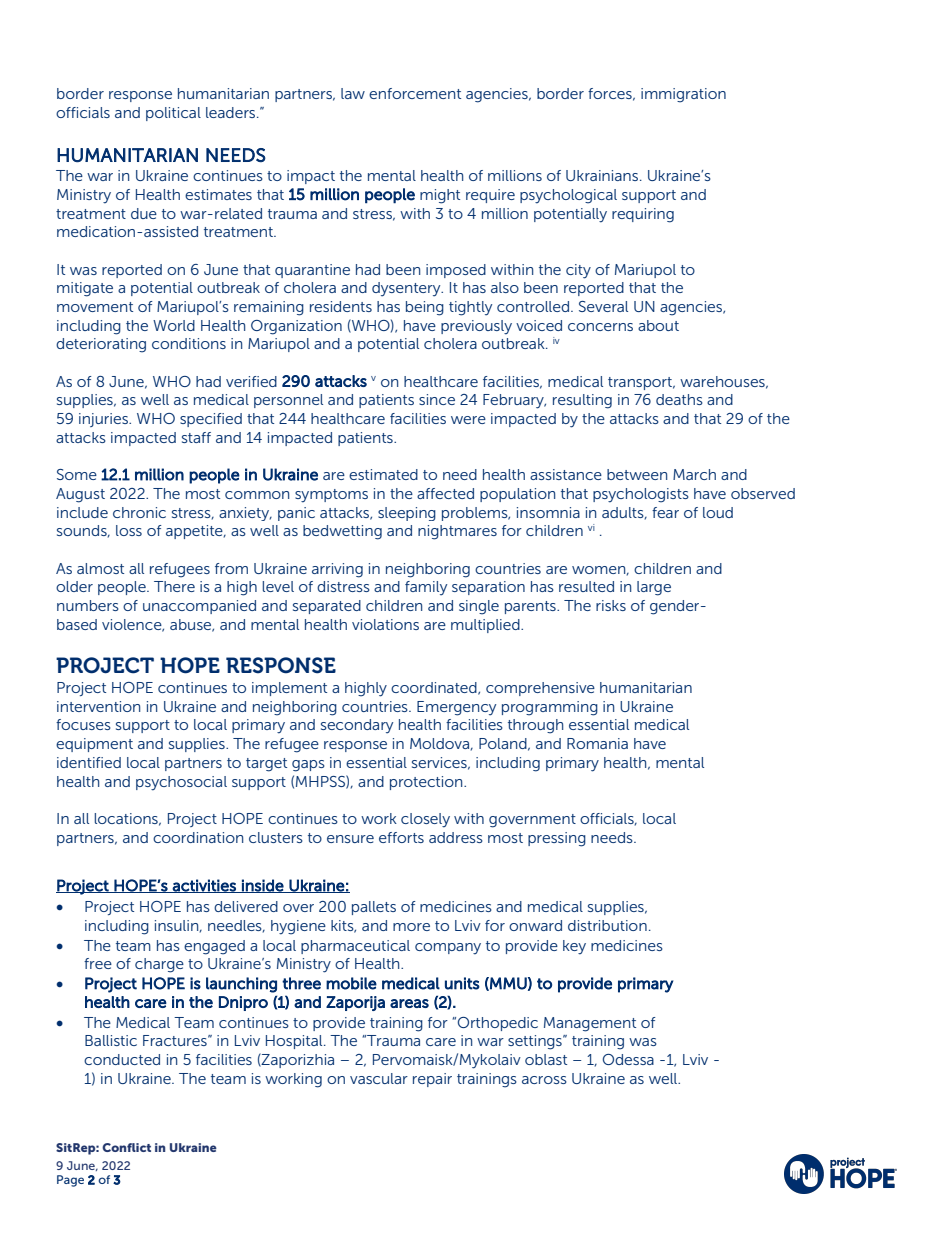 The width and height of the screenshot is (952, 1233). What do you see at coordinates (432, 1080) in the screenshot?
I see `repair` at bounding box center [432, 1080].
